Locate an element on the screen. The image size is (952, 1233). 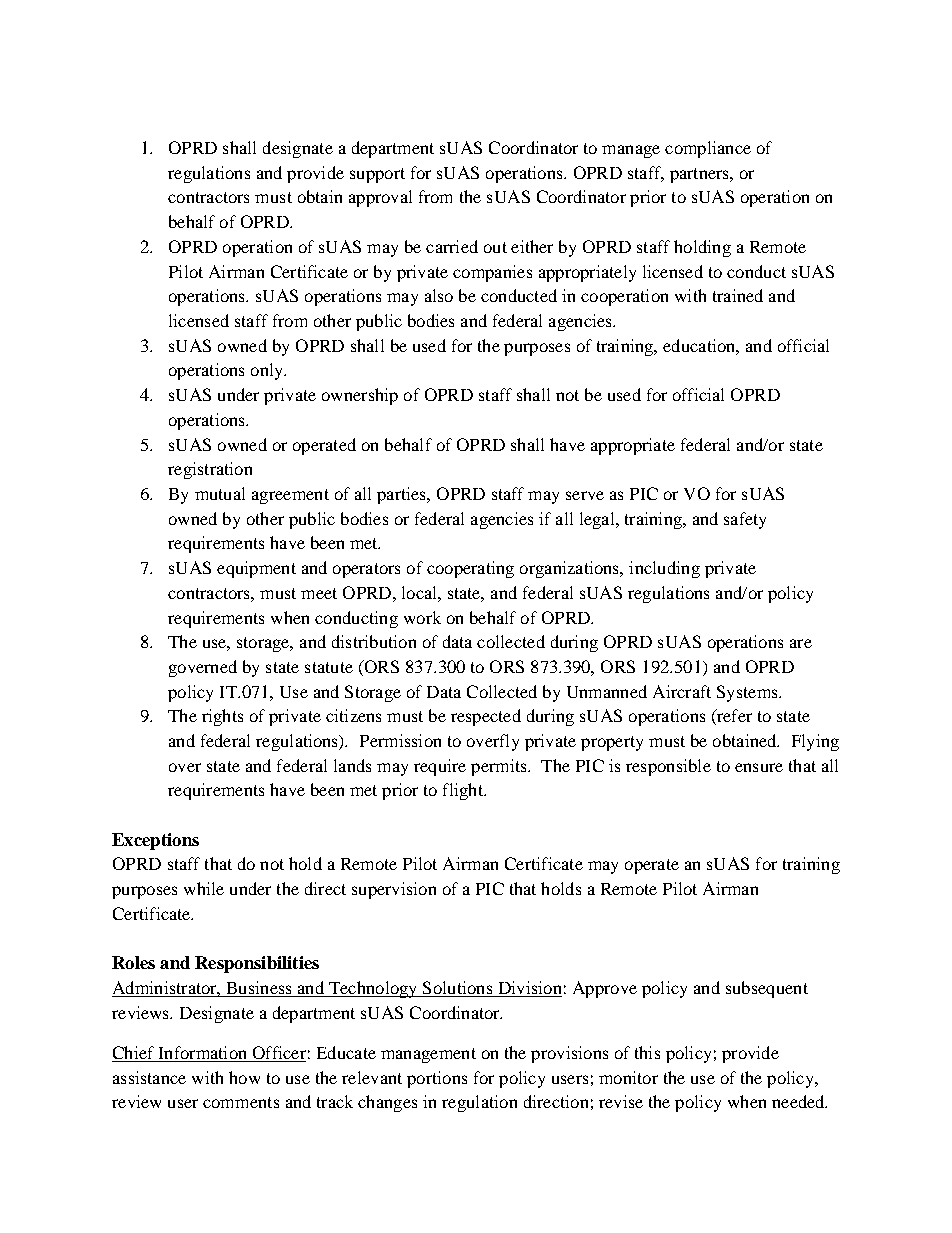
how is located at coordinates (244, 1077).
